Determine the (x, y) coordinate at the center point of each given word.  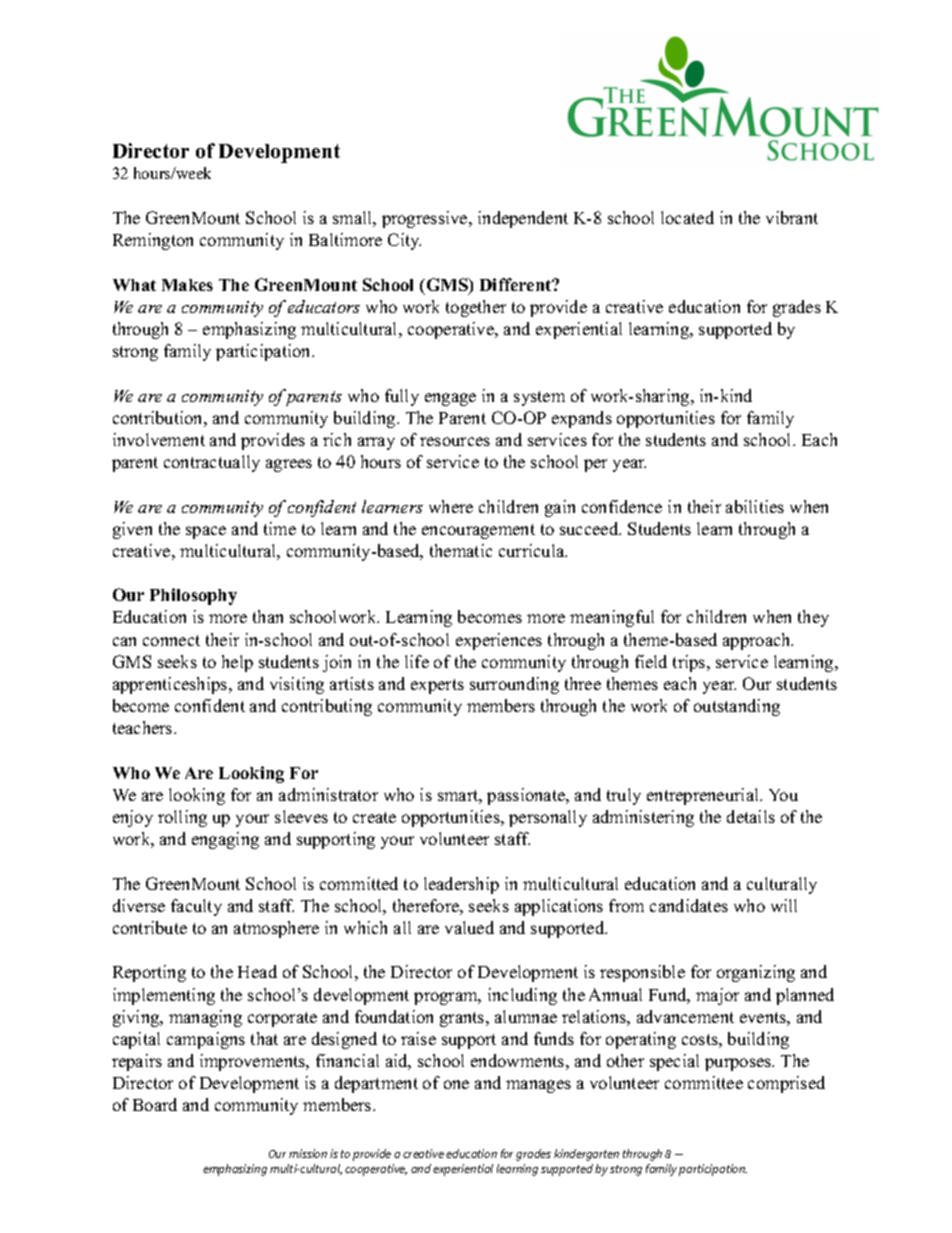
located (687, 217)
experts (437, 686)
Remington (153, 241)
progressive (426, 219)
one (456, 1084)
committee (704, 1082)
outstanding (737, 707)
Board (155, 1104)
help (237, 663)
